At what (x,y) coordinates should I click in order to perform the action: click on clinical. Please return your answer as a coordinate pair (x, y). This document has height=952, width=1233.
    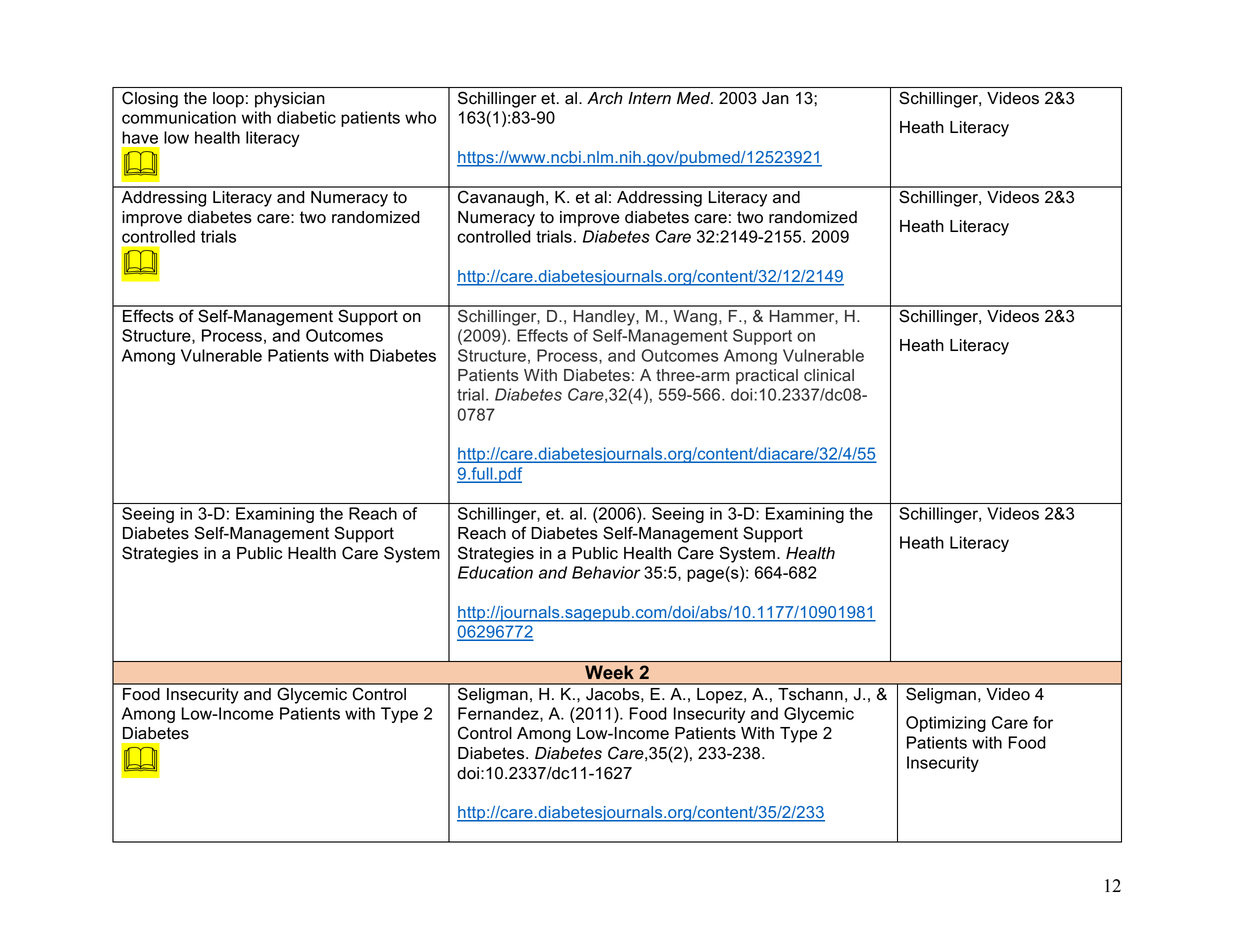
    Looking at the image, I should click on (829, 375).
